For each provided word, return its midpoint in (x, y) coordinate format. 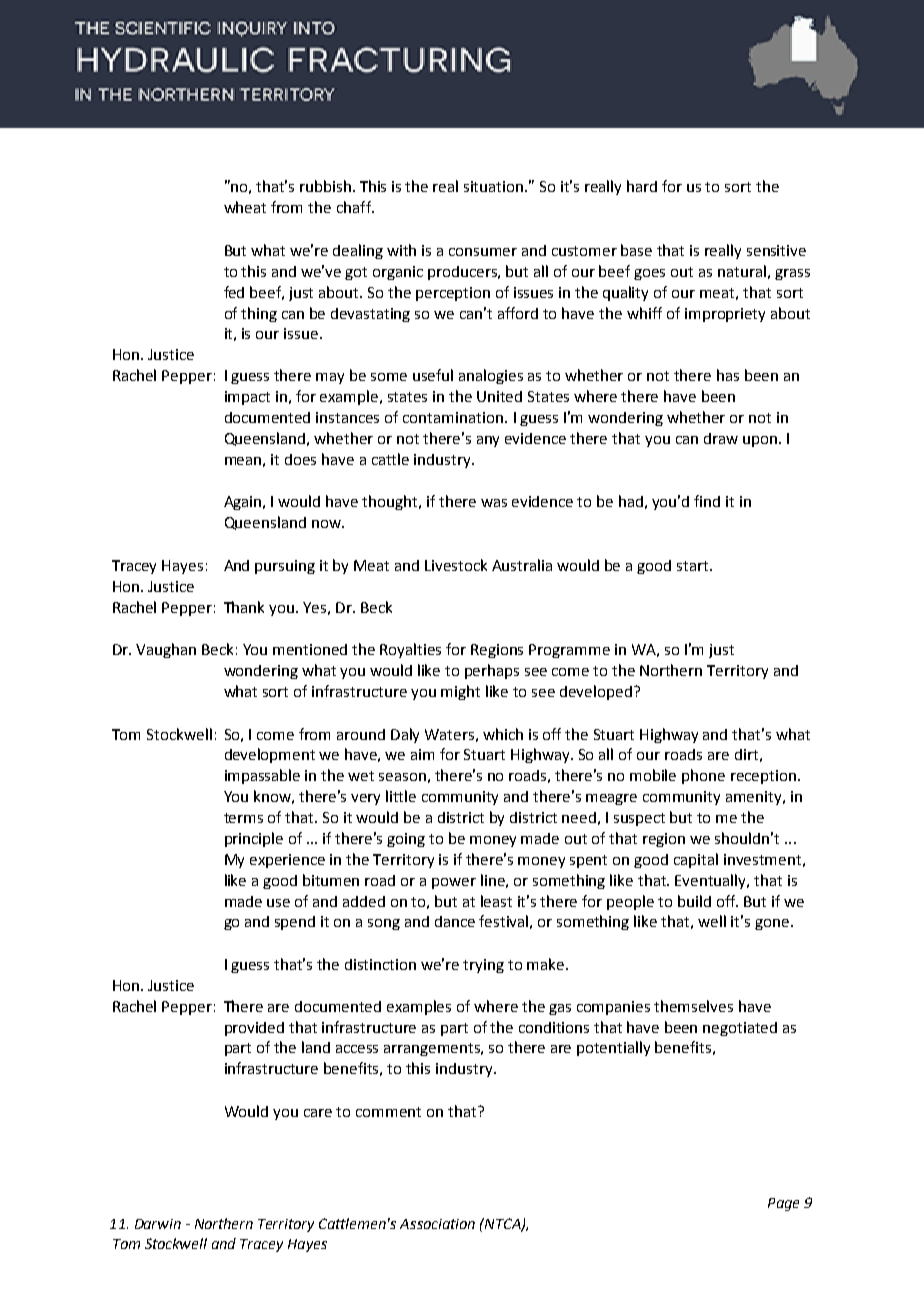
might (460, 692)
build (694, 901)
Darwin (158, 1224)
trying (483, 966)
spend (295, 923)
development (270, 755)
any (488, 441)
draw (721, 438)
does (300, 459)
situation (495, 186)
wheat (245, 207)
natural (742, 271)
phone (703, 776)
